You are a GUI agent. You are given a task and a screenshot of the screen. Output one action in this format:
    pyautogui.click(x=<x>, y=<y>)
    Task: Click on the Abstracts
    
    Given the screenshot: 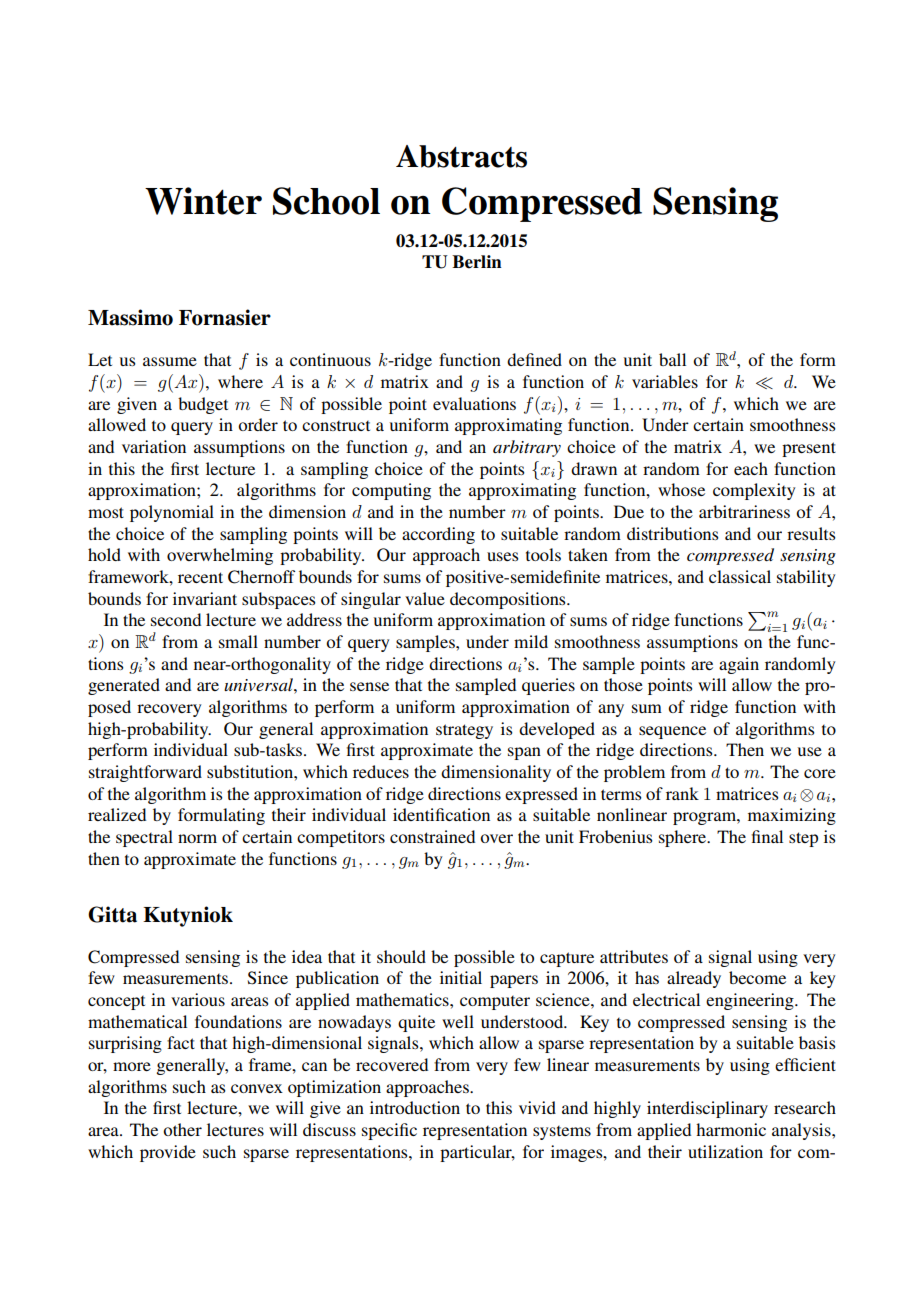 What is the action you would take?
    pyautogui.click(x=461, y=156)
